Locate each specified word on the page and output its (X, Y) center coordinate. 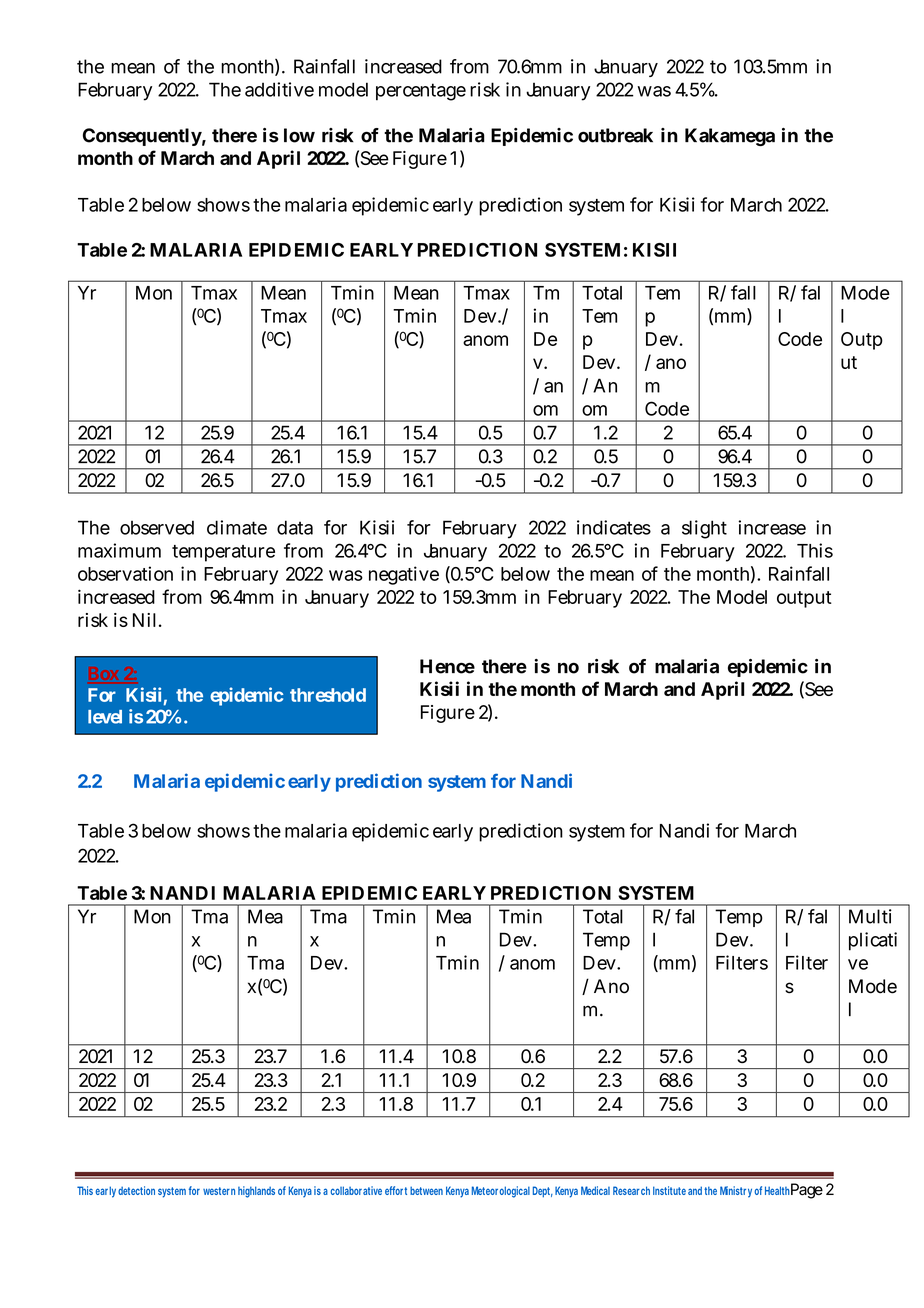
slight (704, 529)
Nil (144, 620)
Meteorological (501, 1192)
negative (404, 575)
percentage (421, 92)
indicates (614, 527)
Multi (870, 916)
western (219, 1191)
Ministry (736, 1192)
